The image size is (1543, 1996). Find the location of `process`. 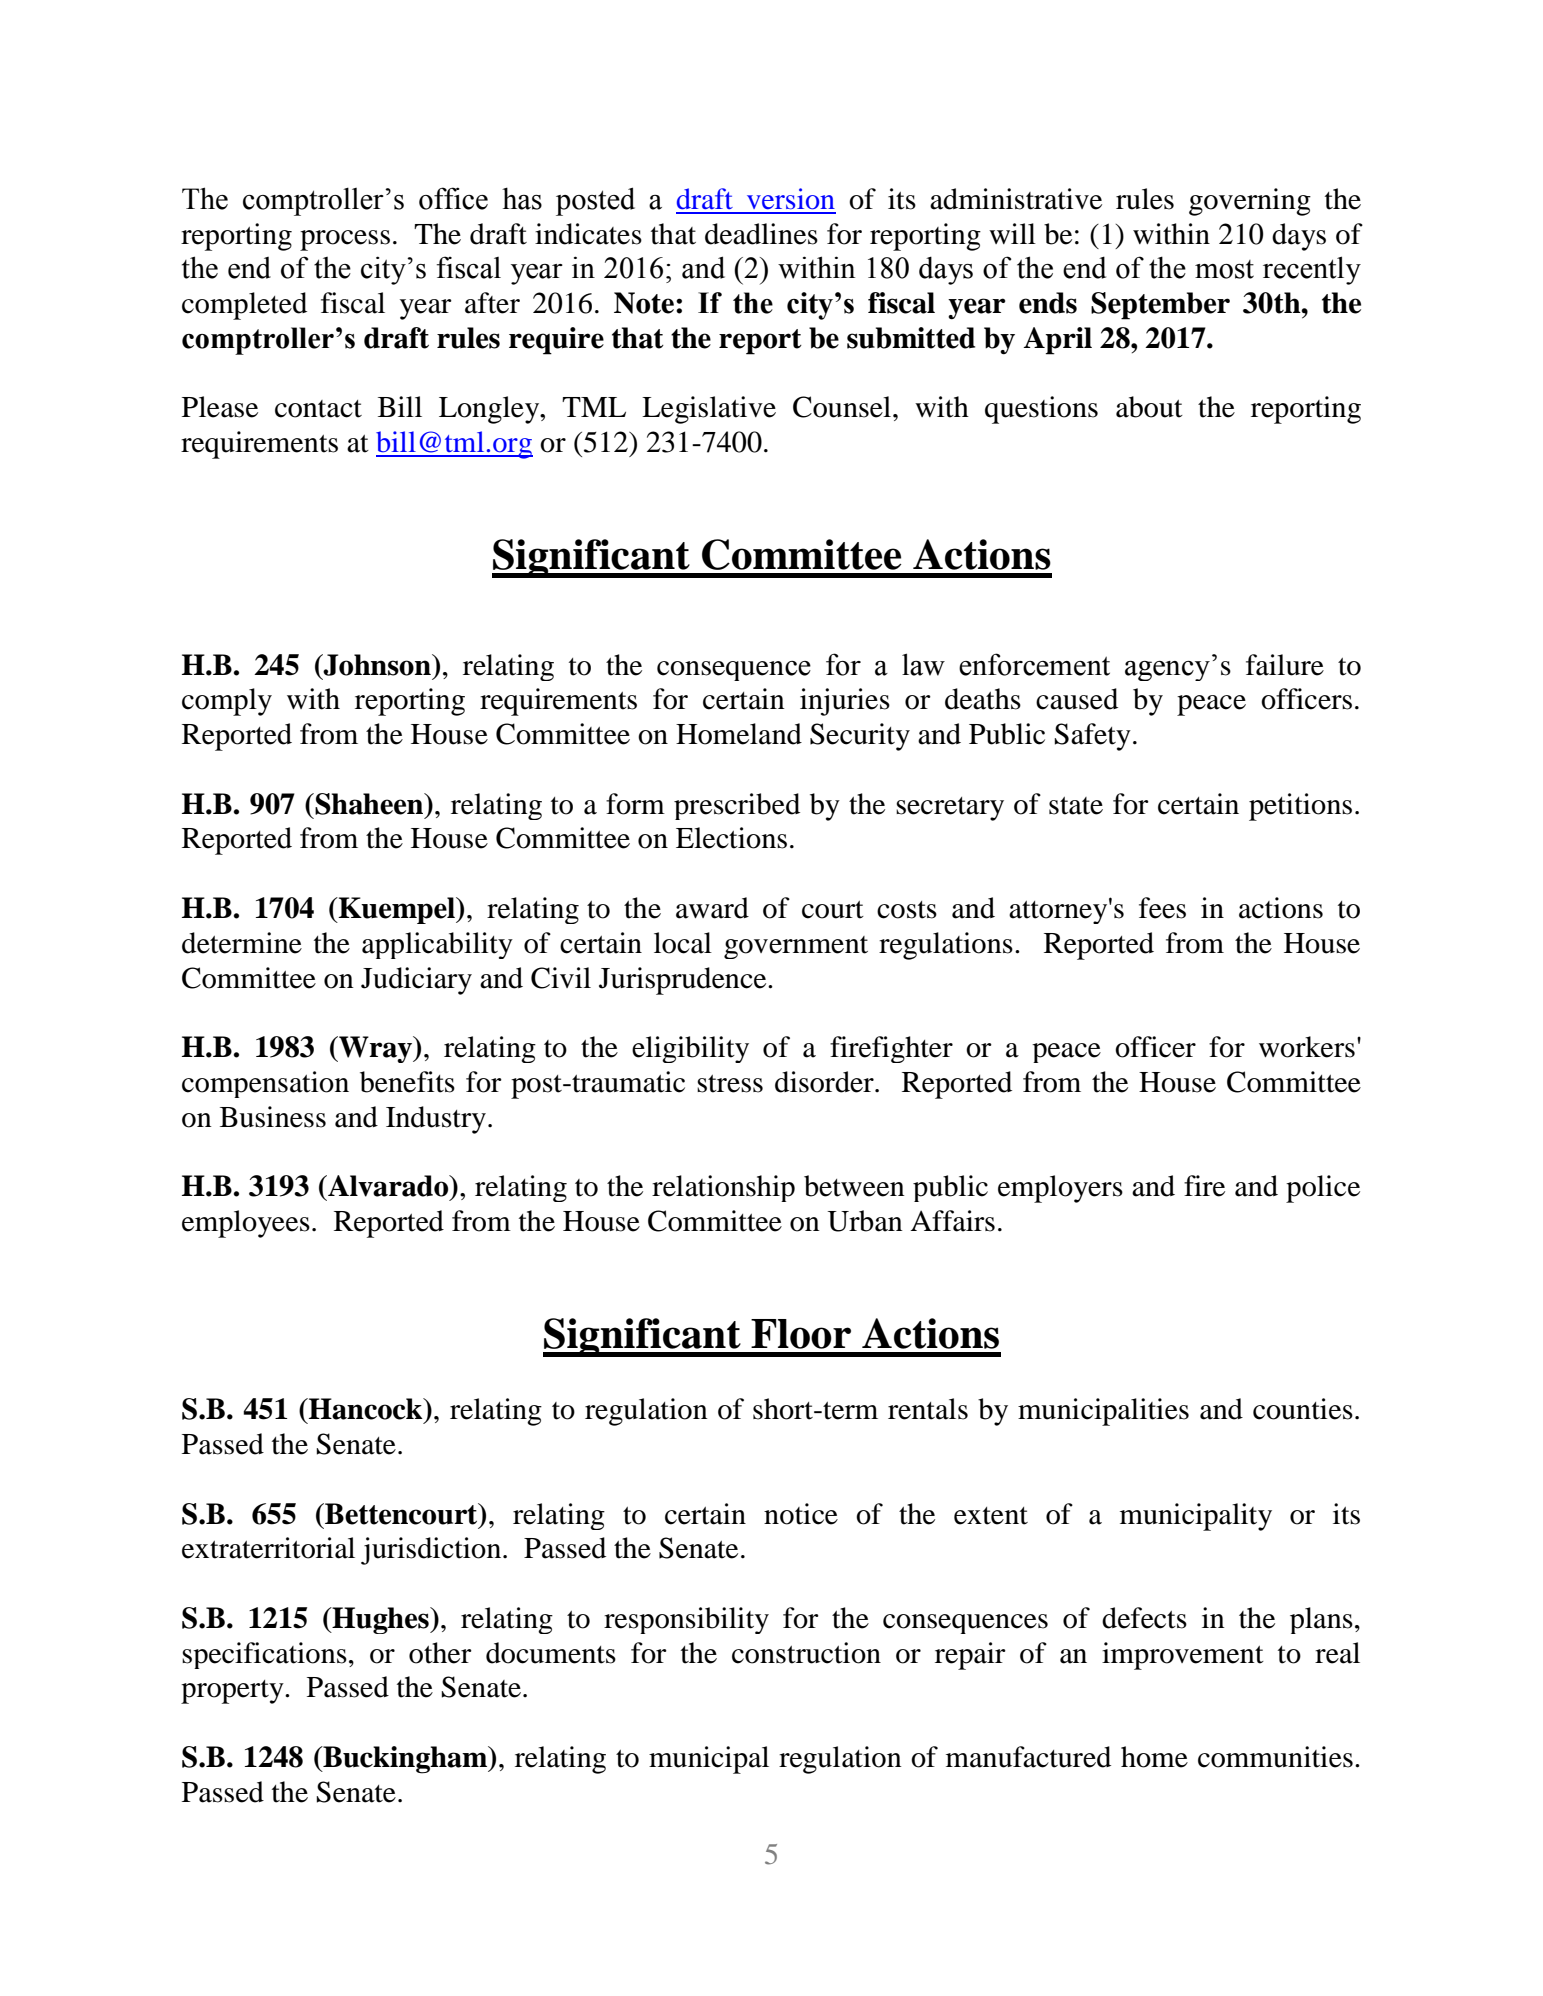

process is located at coordinates (345, 240).
